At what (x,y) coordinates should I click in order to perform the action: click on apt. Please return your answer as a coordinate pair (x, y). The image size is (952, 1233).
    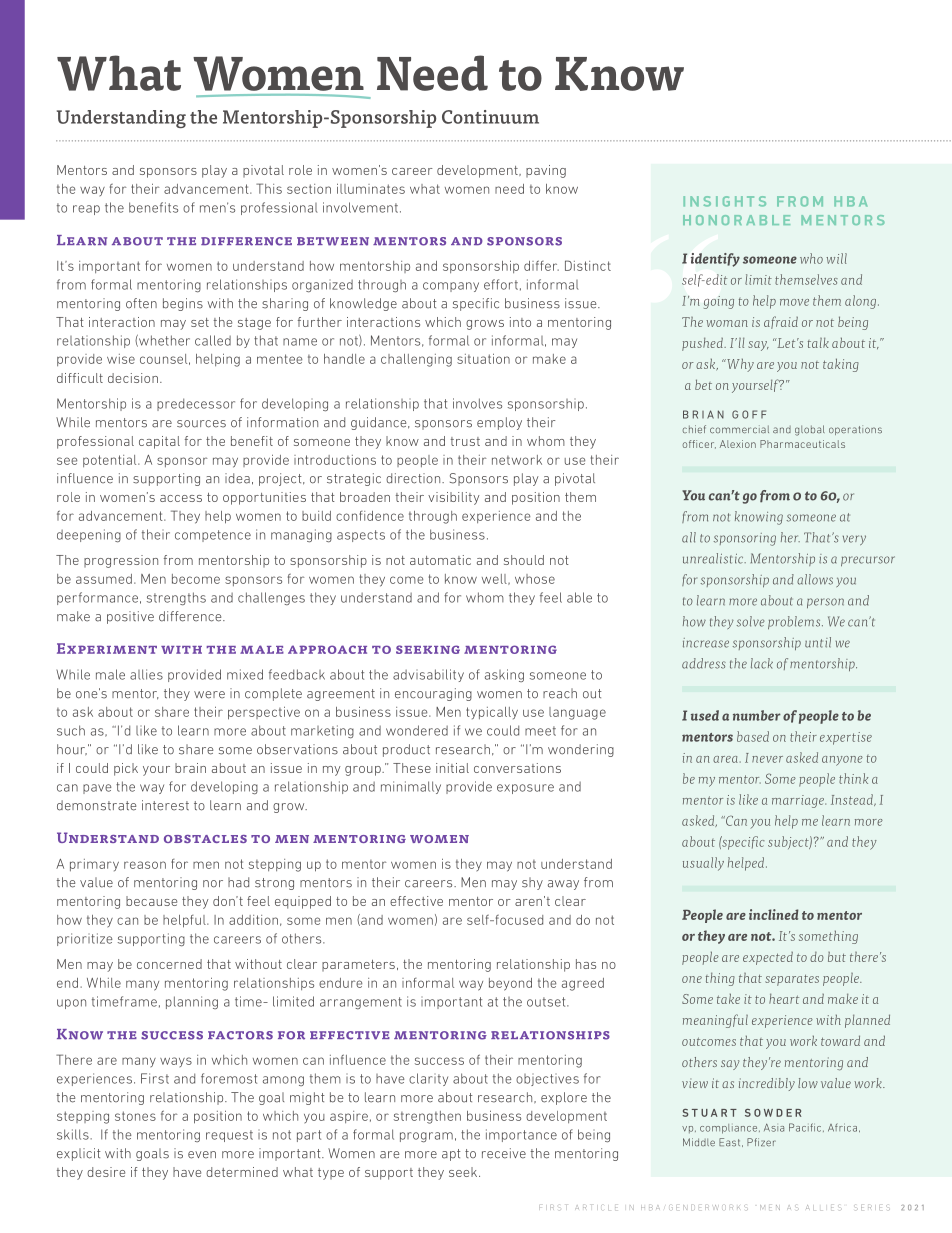
    Looking at the image, I should click on (451, 1155).
